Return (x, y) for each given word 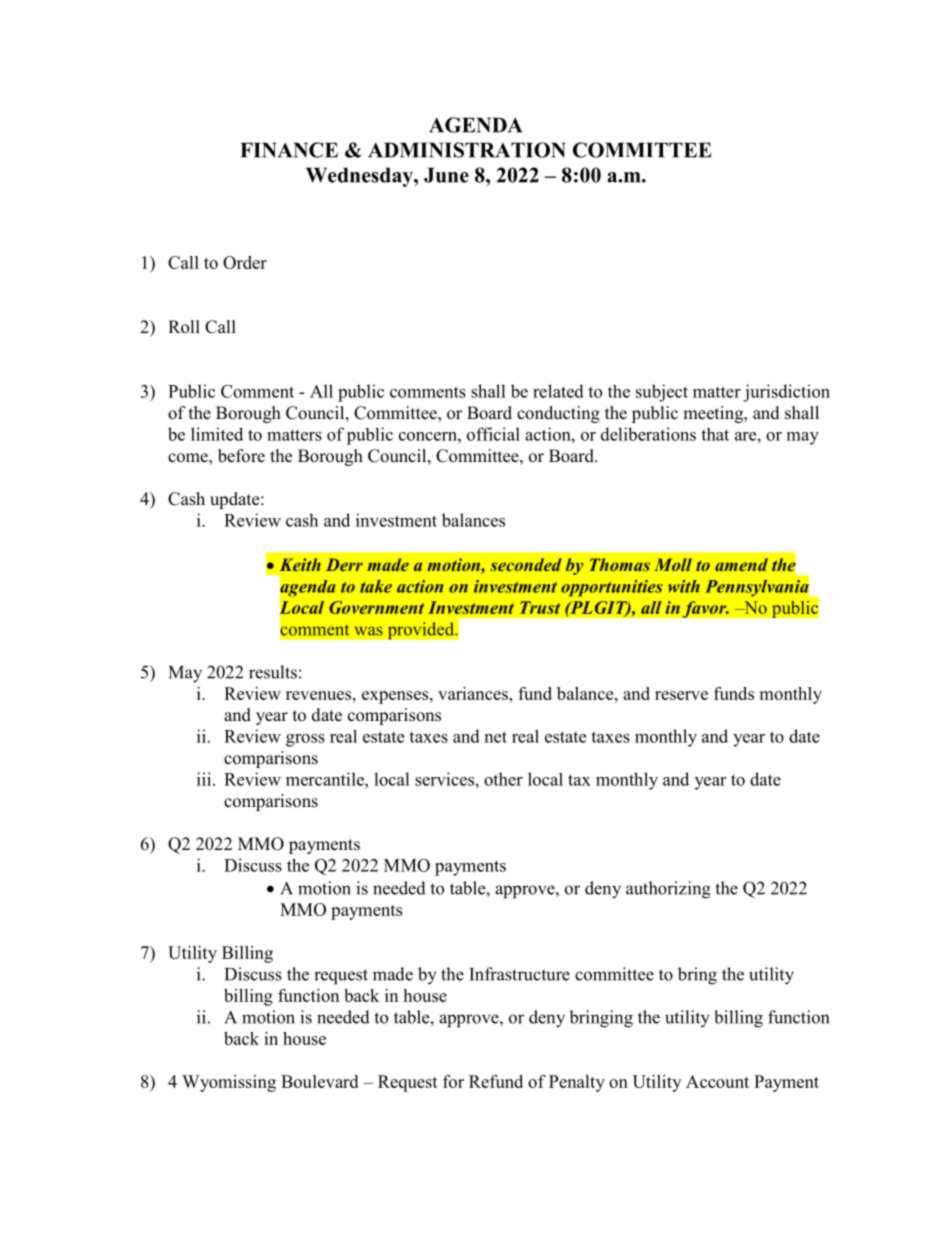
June (446, 175)
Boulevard (319, 1081)
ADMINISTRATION (467, 150)
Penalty (577, 1083)
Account (717, 1081)
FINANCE (289, 150)
